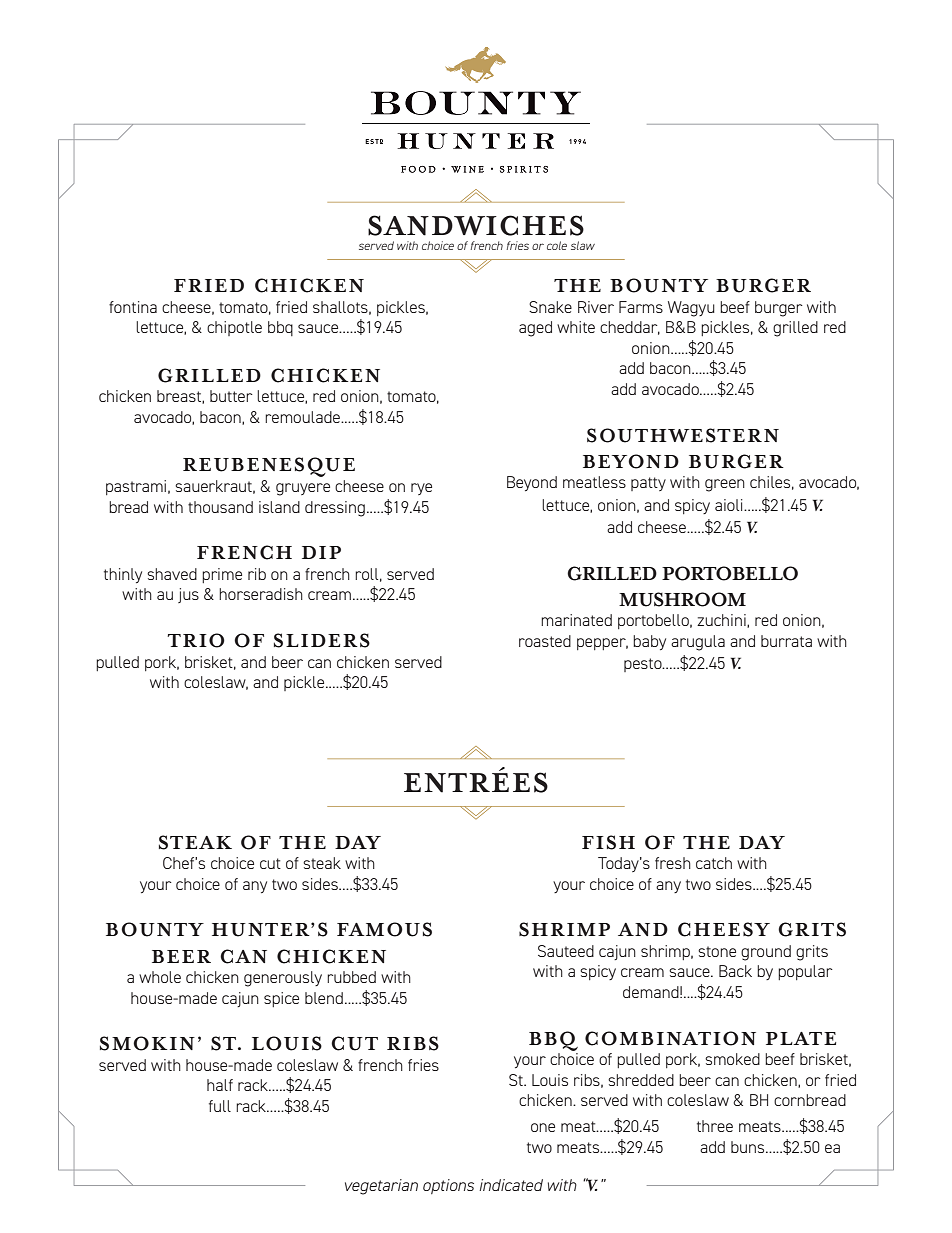 This page has width=952, height=1233. What do you see at coordinates (717, 951) in the page?
I see `stone` at bounding box center [717, 951].
